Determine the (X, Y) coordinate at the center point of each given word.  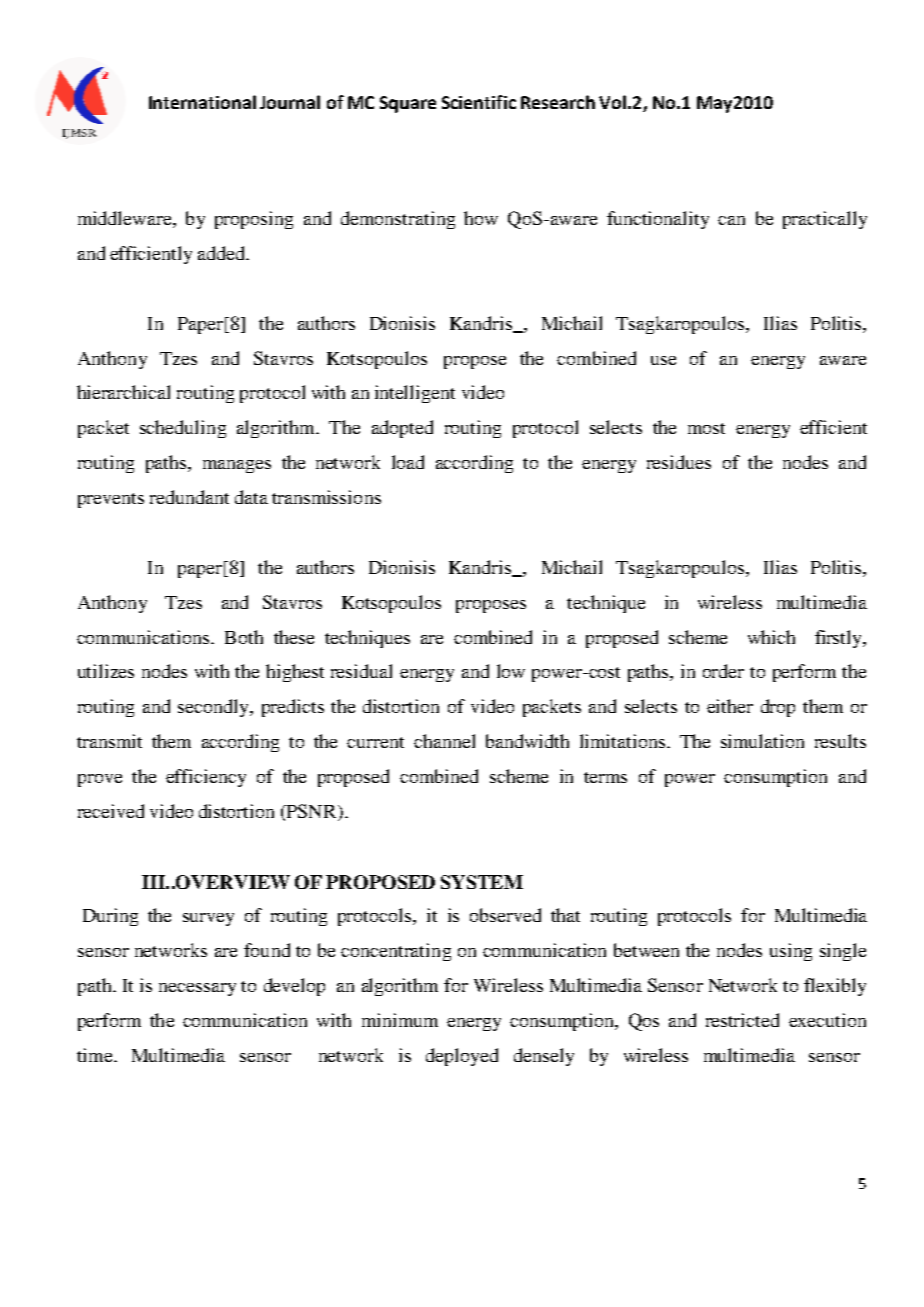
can (731, 220)
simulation (762, 741)
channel (444, 741)
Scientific (479, 102)
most (706, 428)
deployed (462, 1057)
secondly (214, 708)
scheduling (183, 429)
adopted (402, 429)
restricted (742, 1020)
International (202, 102)
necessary (197, 989)
